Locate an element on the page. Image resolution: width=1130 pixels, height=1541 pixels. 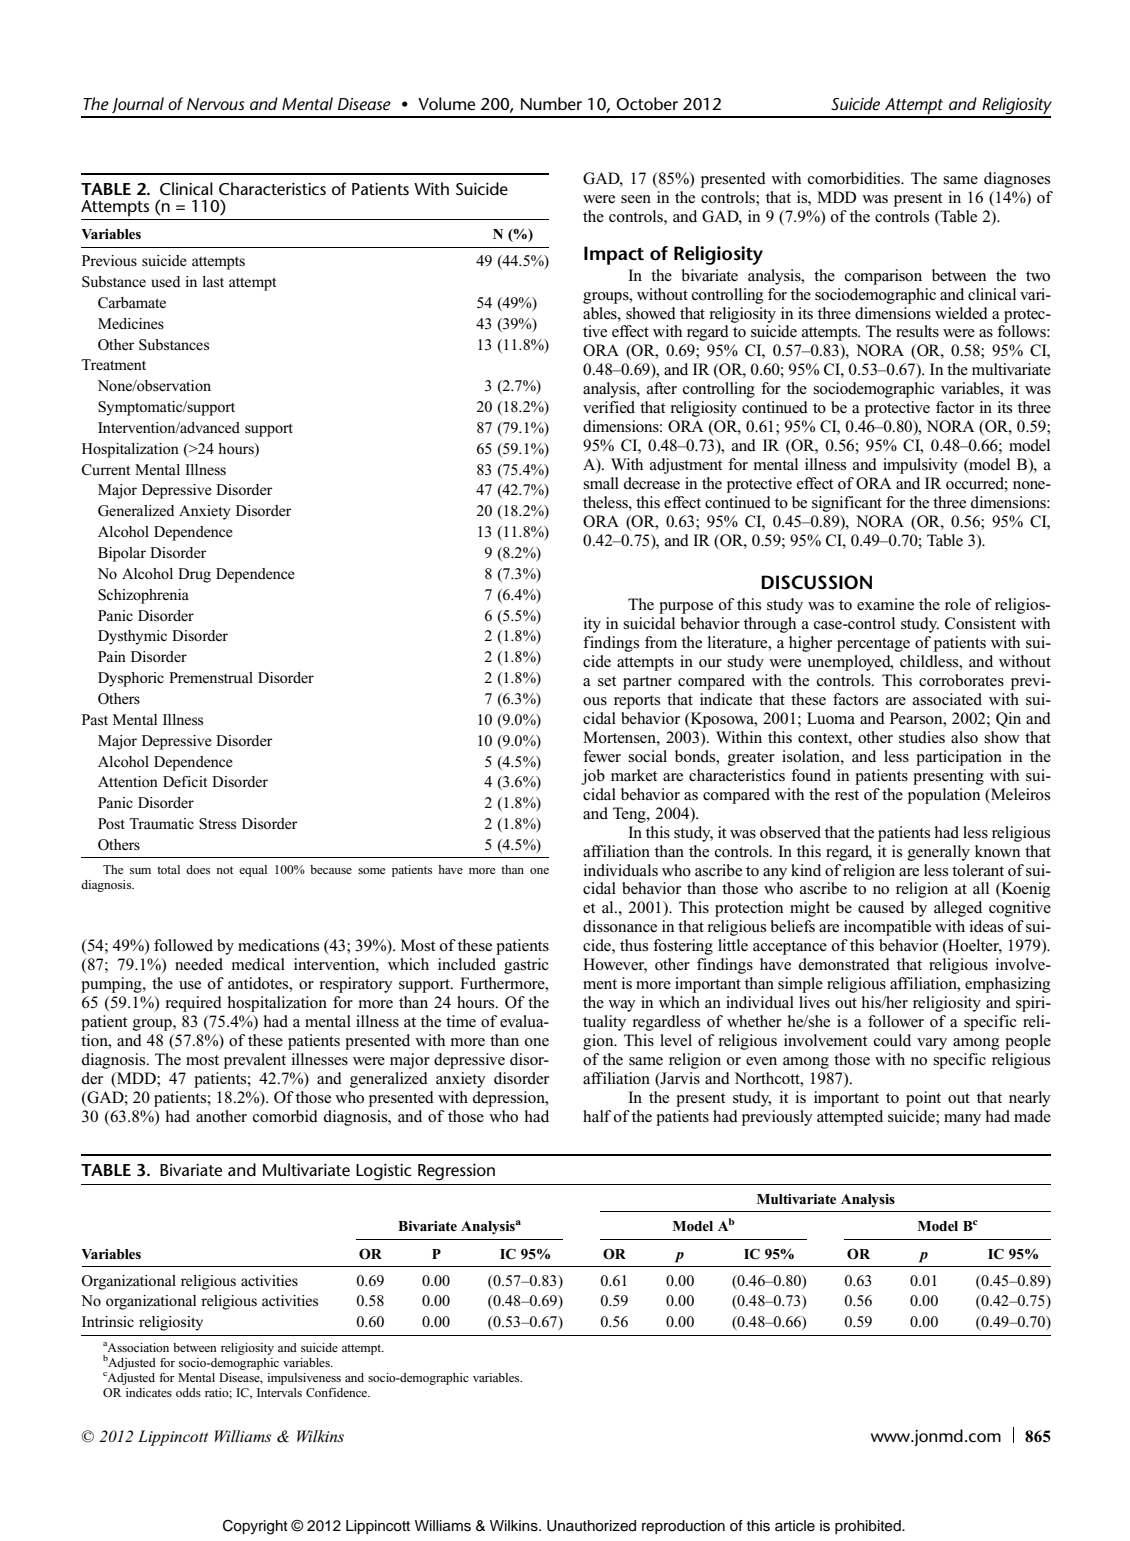
Nervous is located at coordinates (216, 104).
